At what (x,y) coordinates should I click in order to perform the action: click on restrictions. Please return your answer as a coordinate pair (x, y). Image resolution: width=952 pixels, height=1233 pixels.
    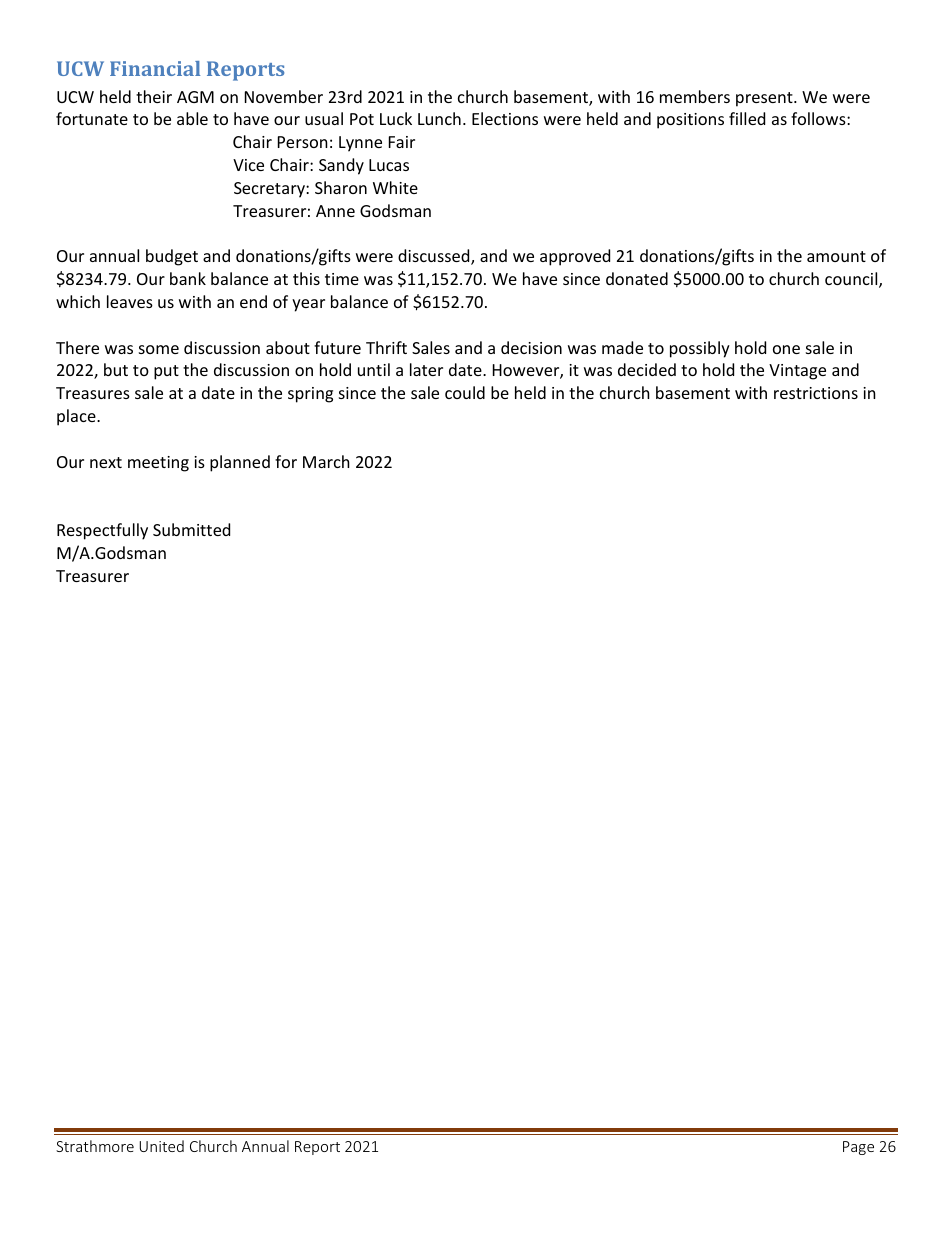
    Looking at the image, I should click on (816, 393).
